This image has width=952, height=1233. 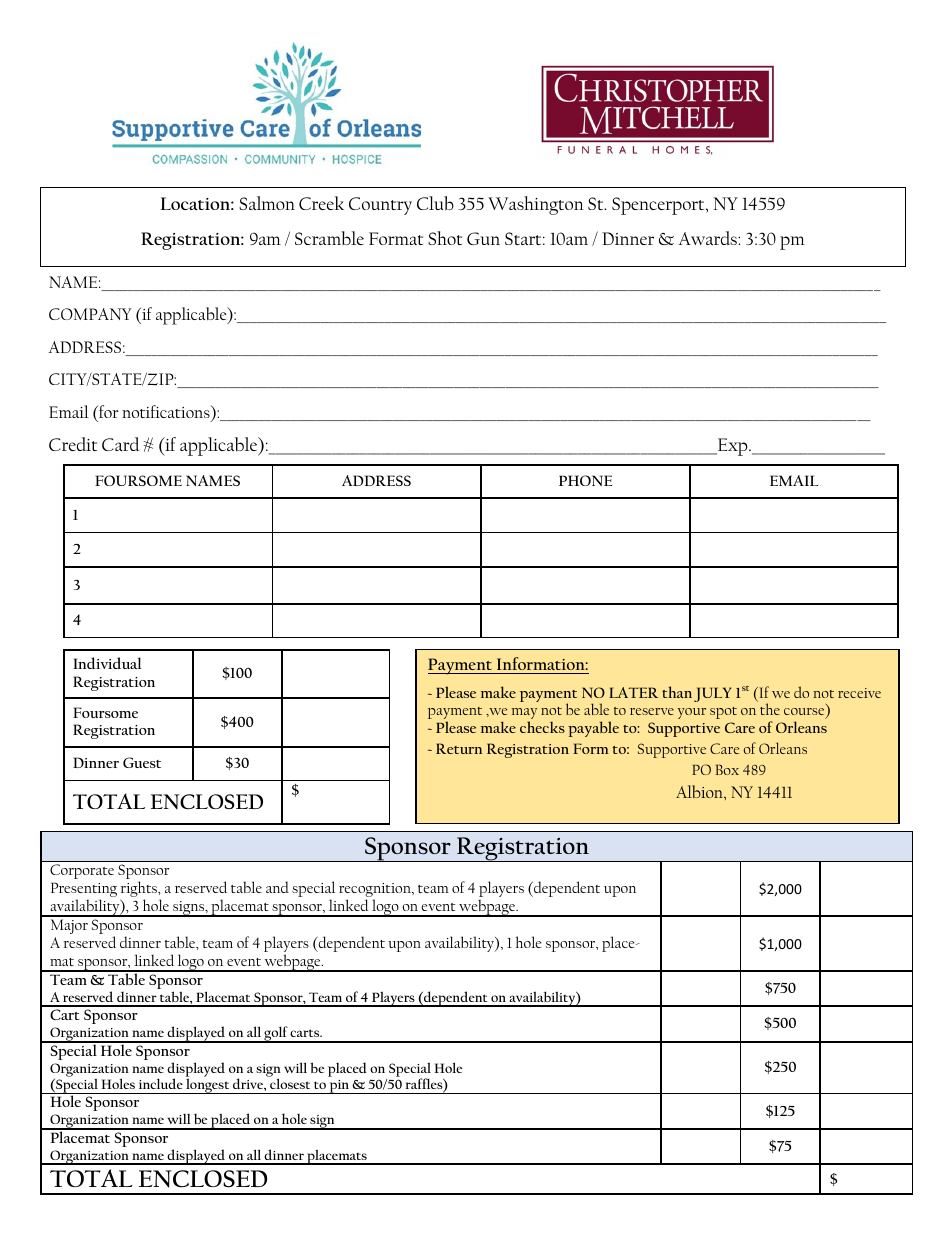 What do you see at coordinates (712, 694) in the image?
I see `JULY` at bounding box center [712, 694].
